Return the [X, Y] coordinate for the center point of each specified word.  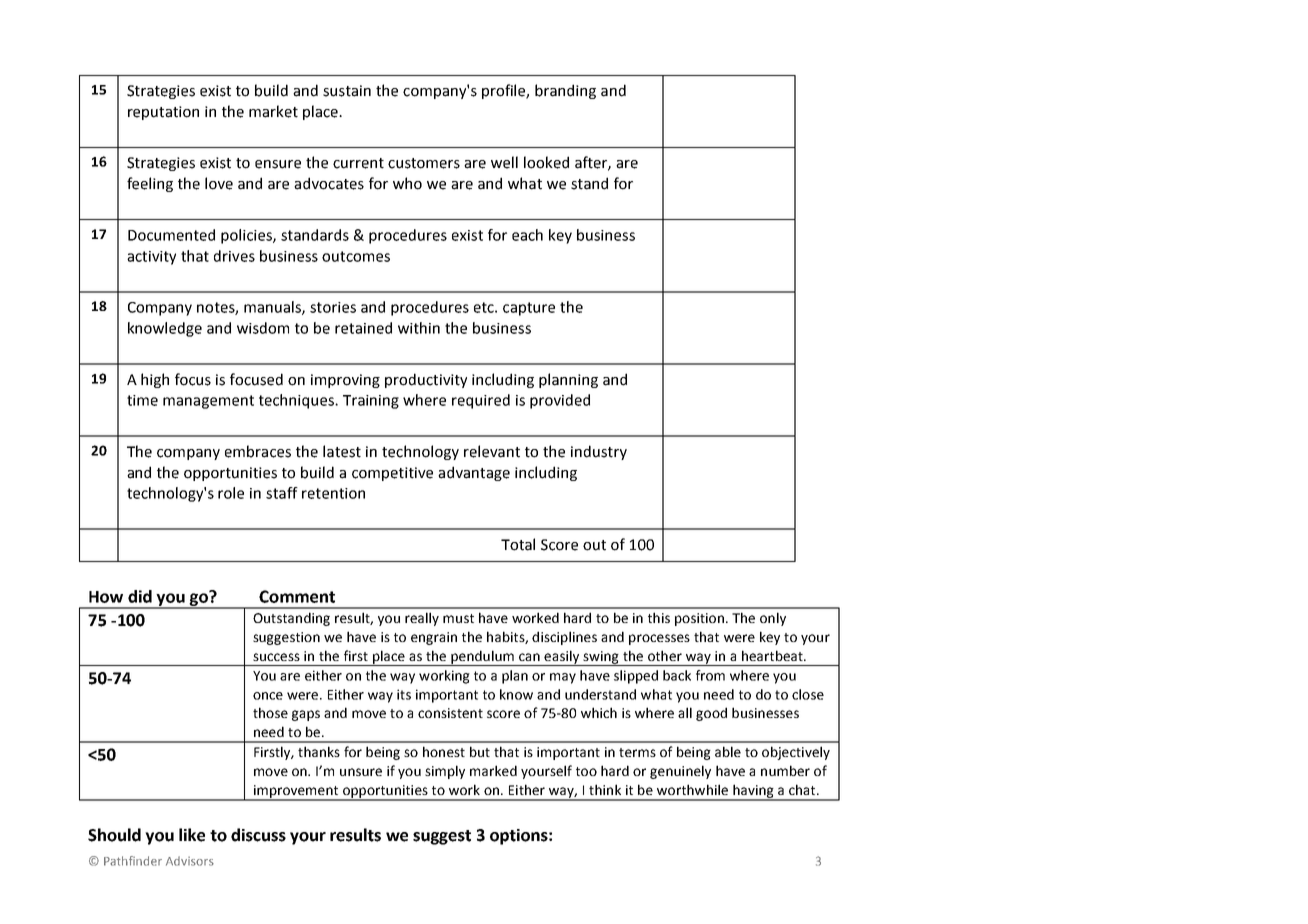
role [231, 493]
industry [599, 452]
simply [445, 772]
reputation [163, 113]
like [192, 835]
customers [424, 163]
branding [565, 91]
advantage [474, 473]
